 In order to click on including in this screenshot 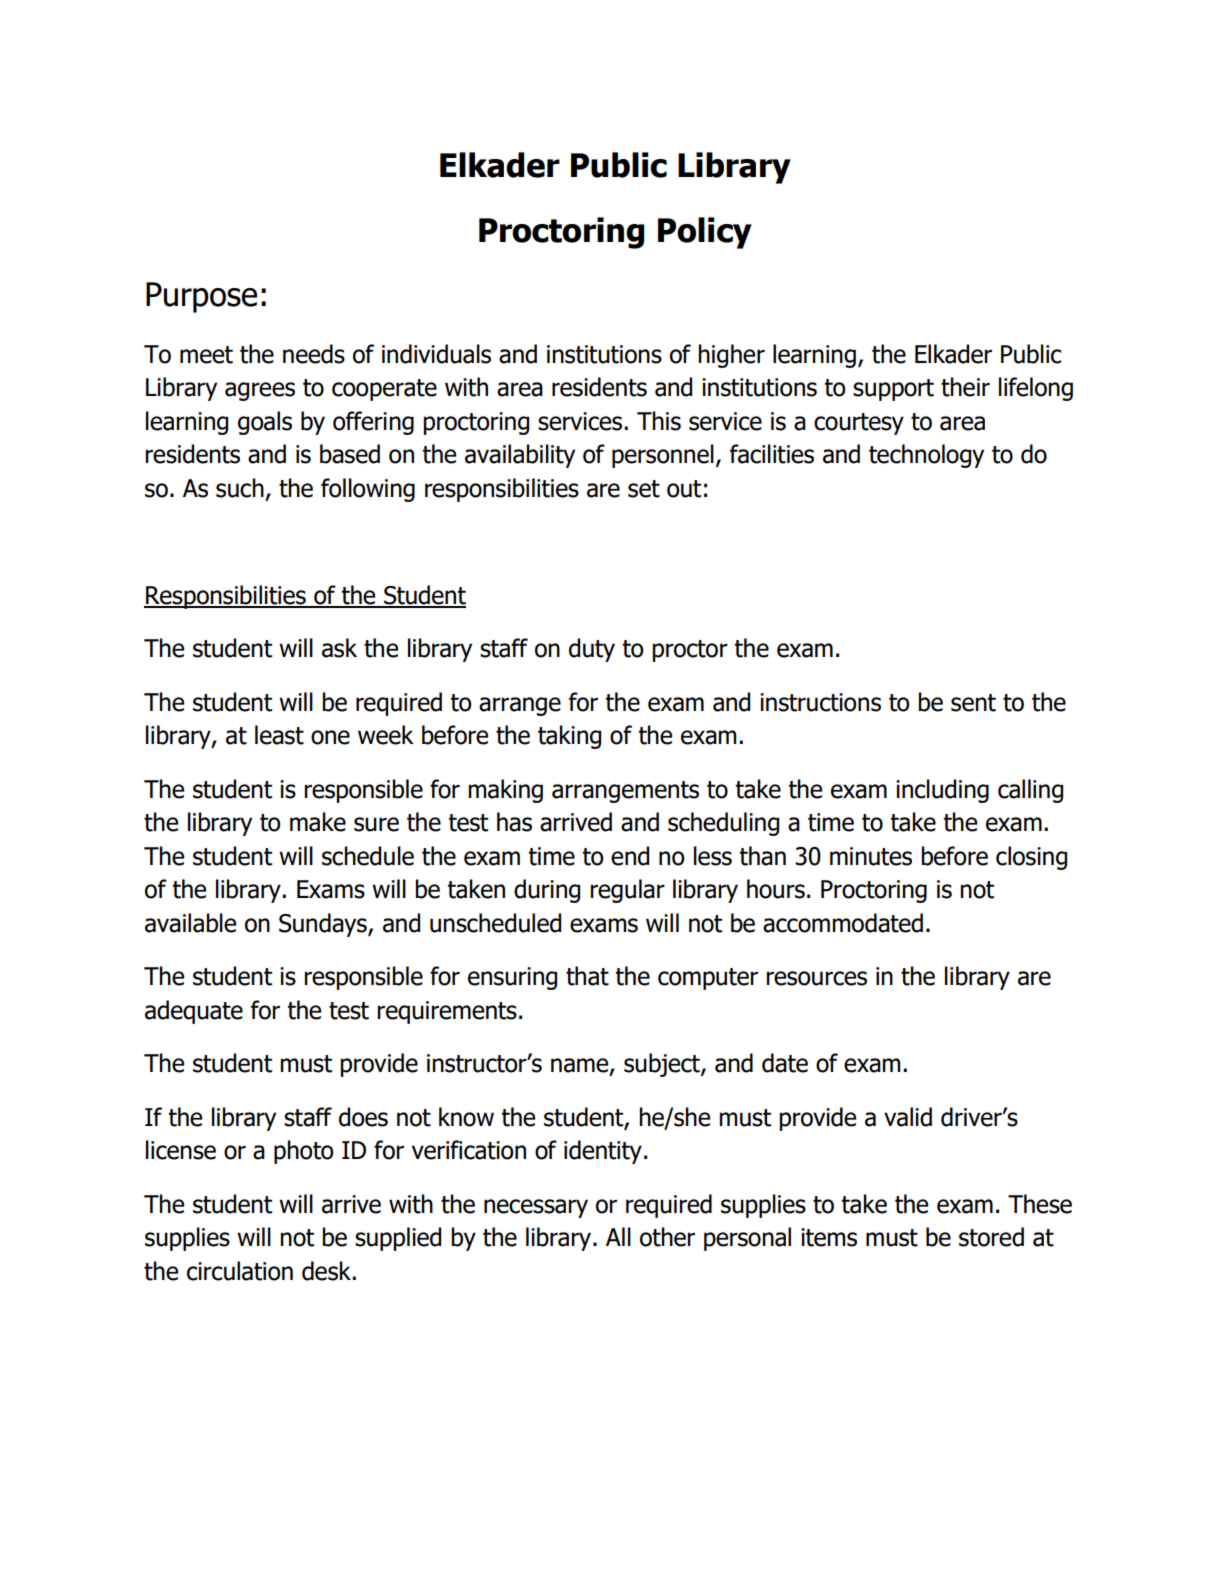, I will do `click(942, 791)`.
